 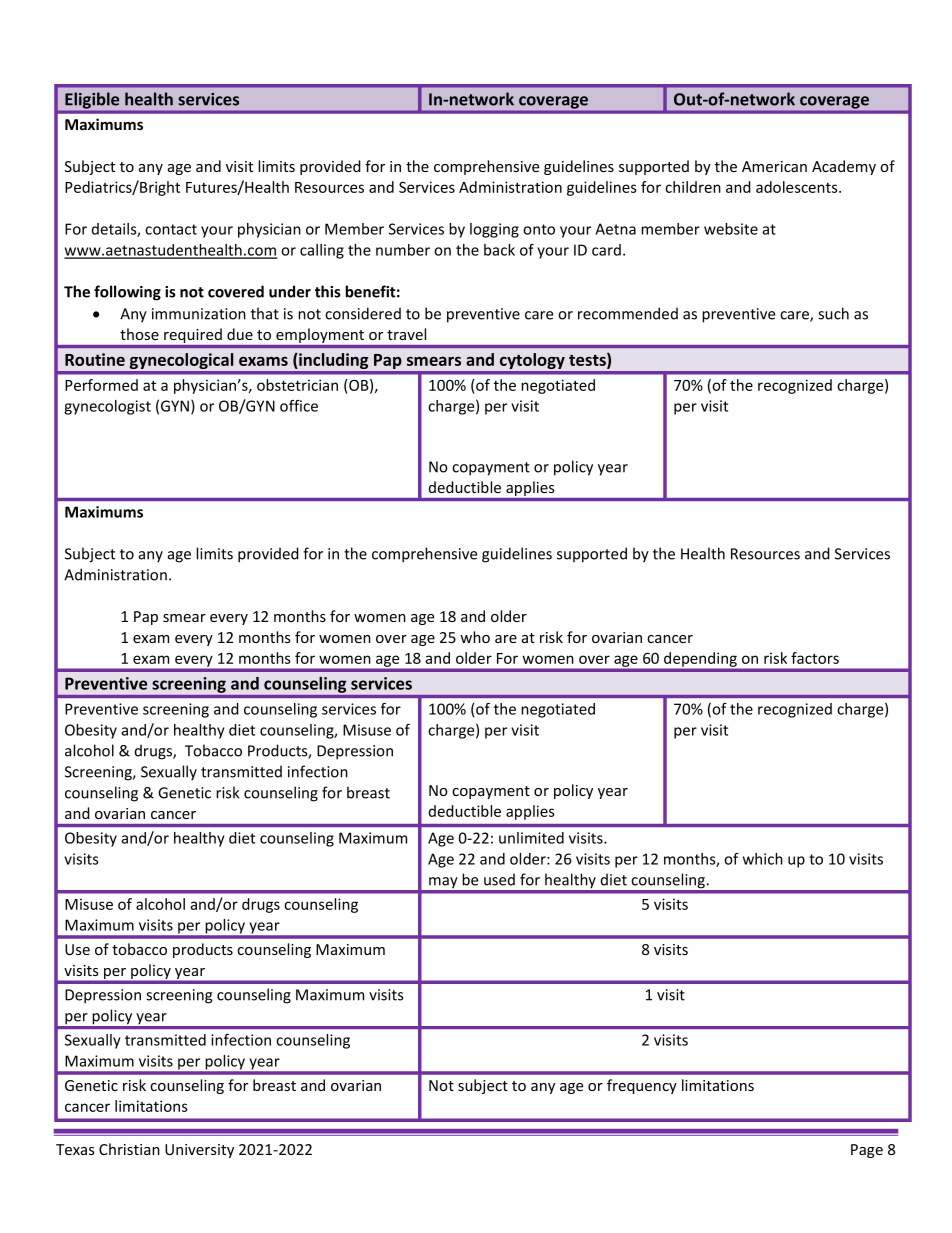 I want to click on unlimited, so click(x=531, y=838).
